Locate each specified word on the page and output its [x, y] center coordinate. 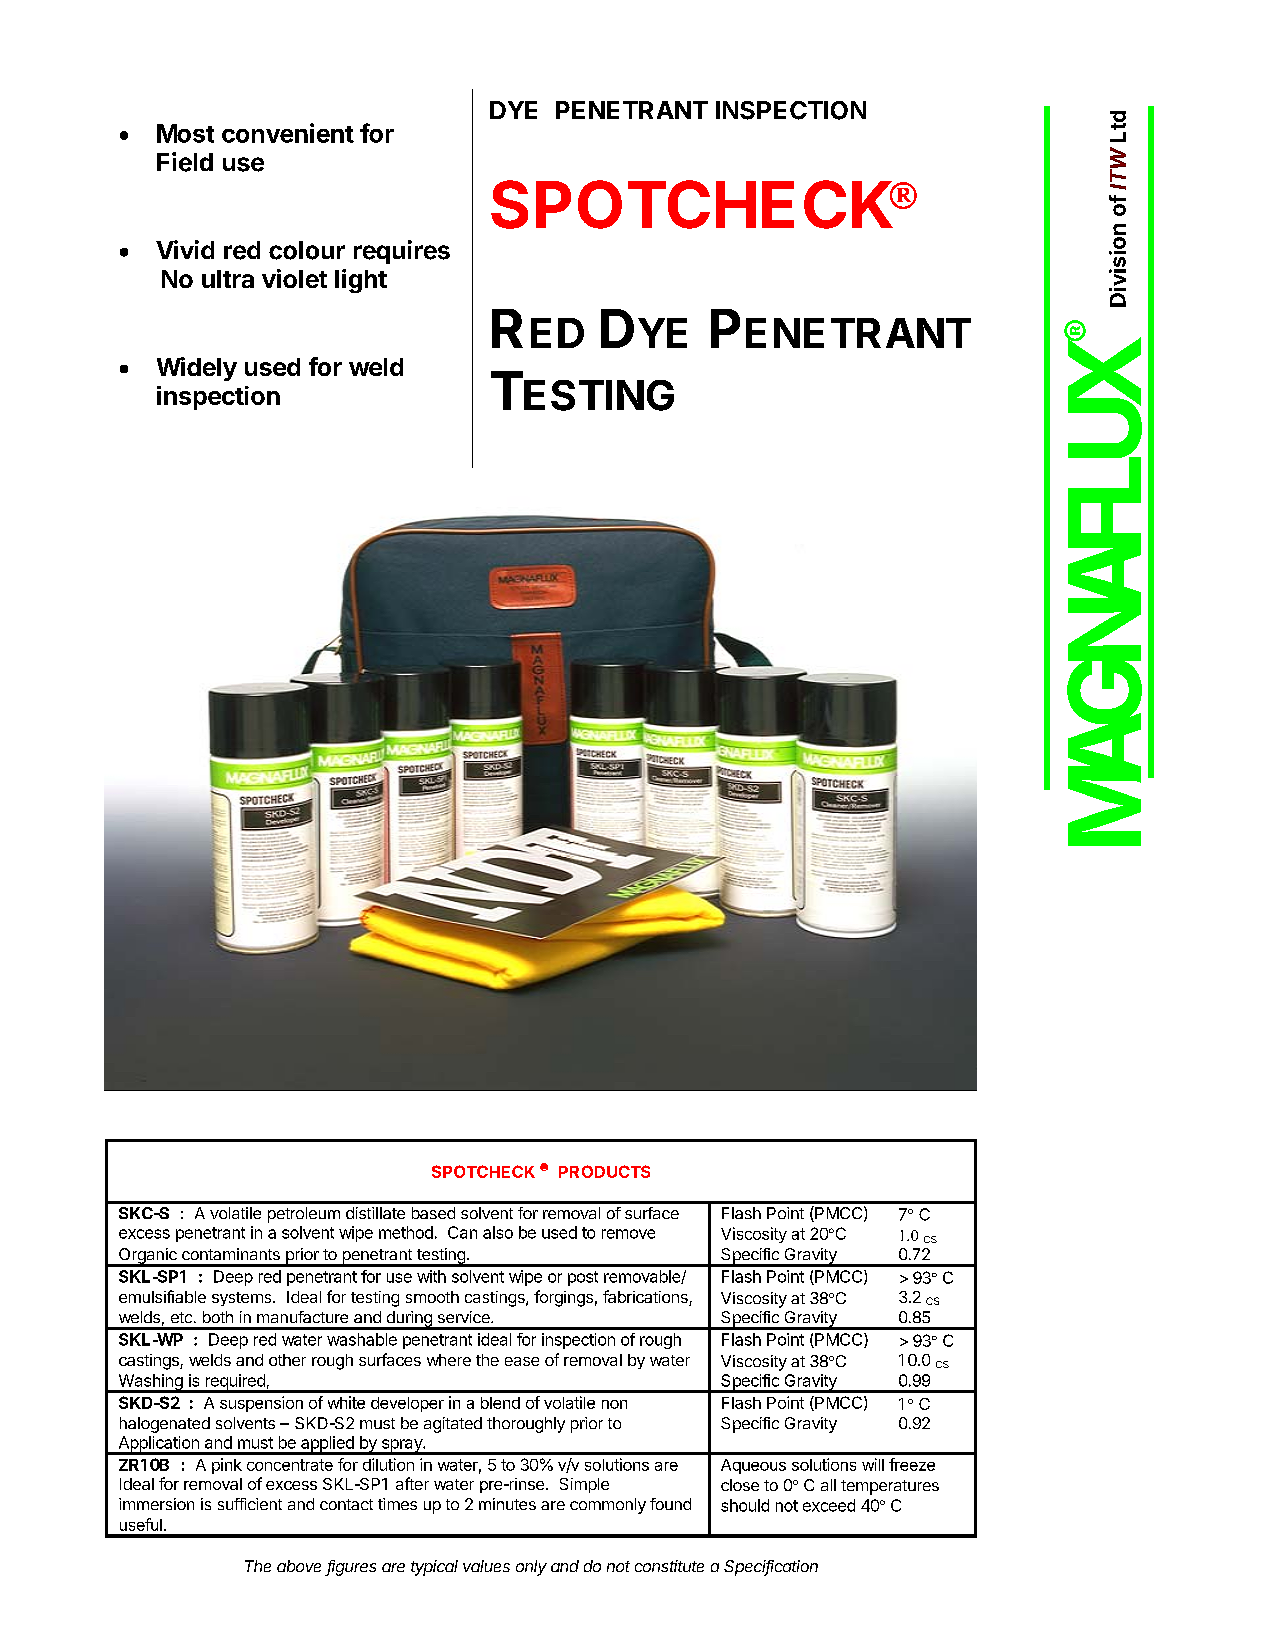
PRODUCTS [604, 1171]
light [361, 281]
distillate [375, 1213]
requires [402, 252]
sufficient [250, 1504]
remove [628, 1234]
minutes [507, 1504]
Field [185, 162]
